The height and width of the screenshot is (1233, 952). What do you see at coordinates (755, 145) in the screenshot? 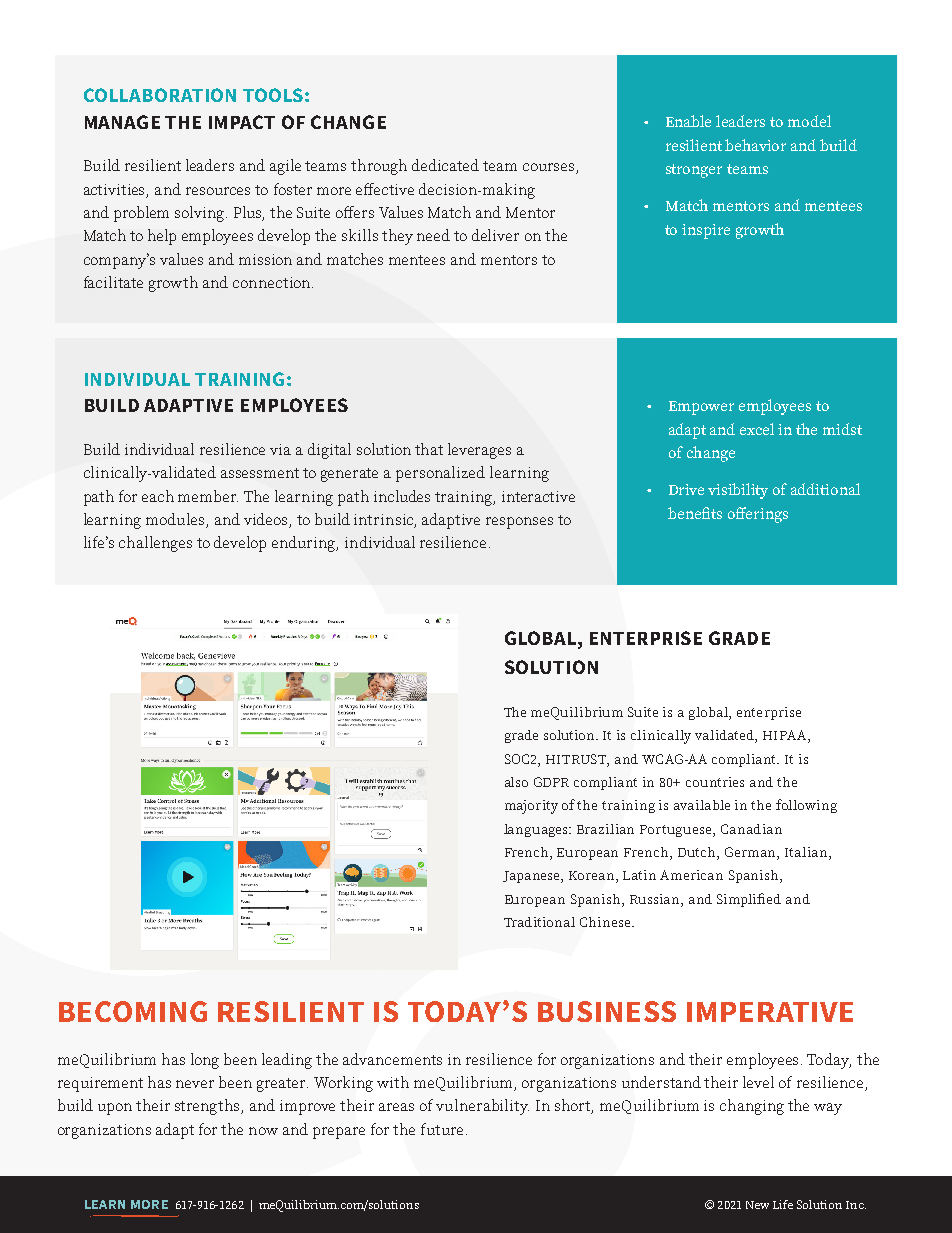
I see `behavior` at bounding box center [755, 145].
